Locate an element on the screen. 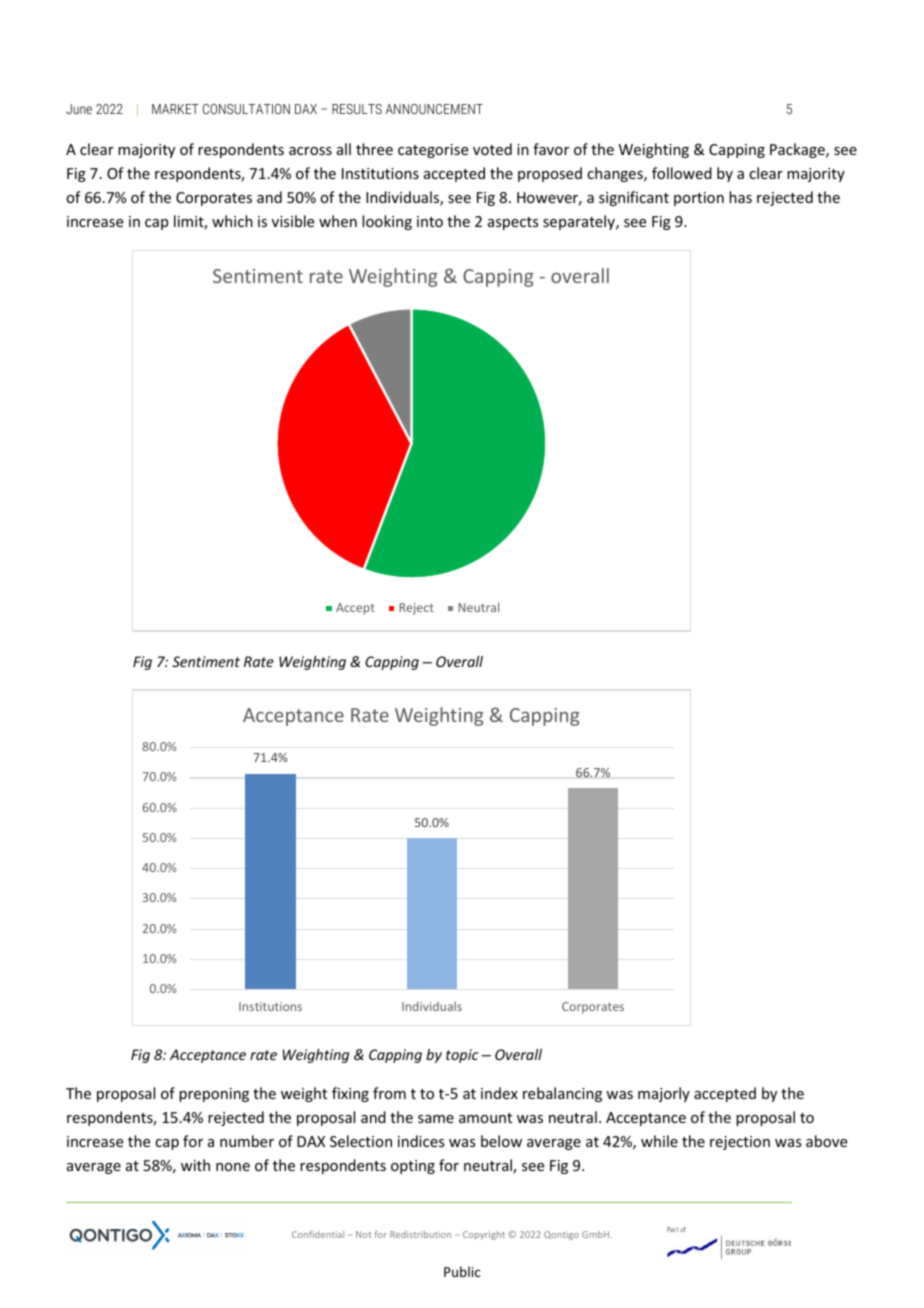 The height and width of the screenshot is (1308, 924). MARKET is located at coordinates (175, 109).
